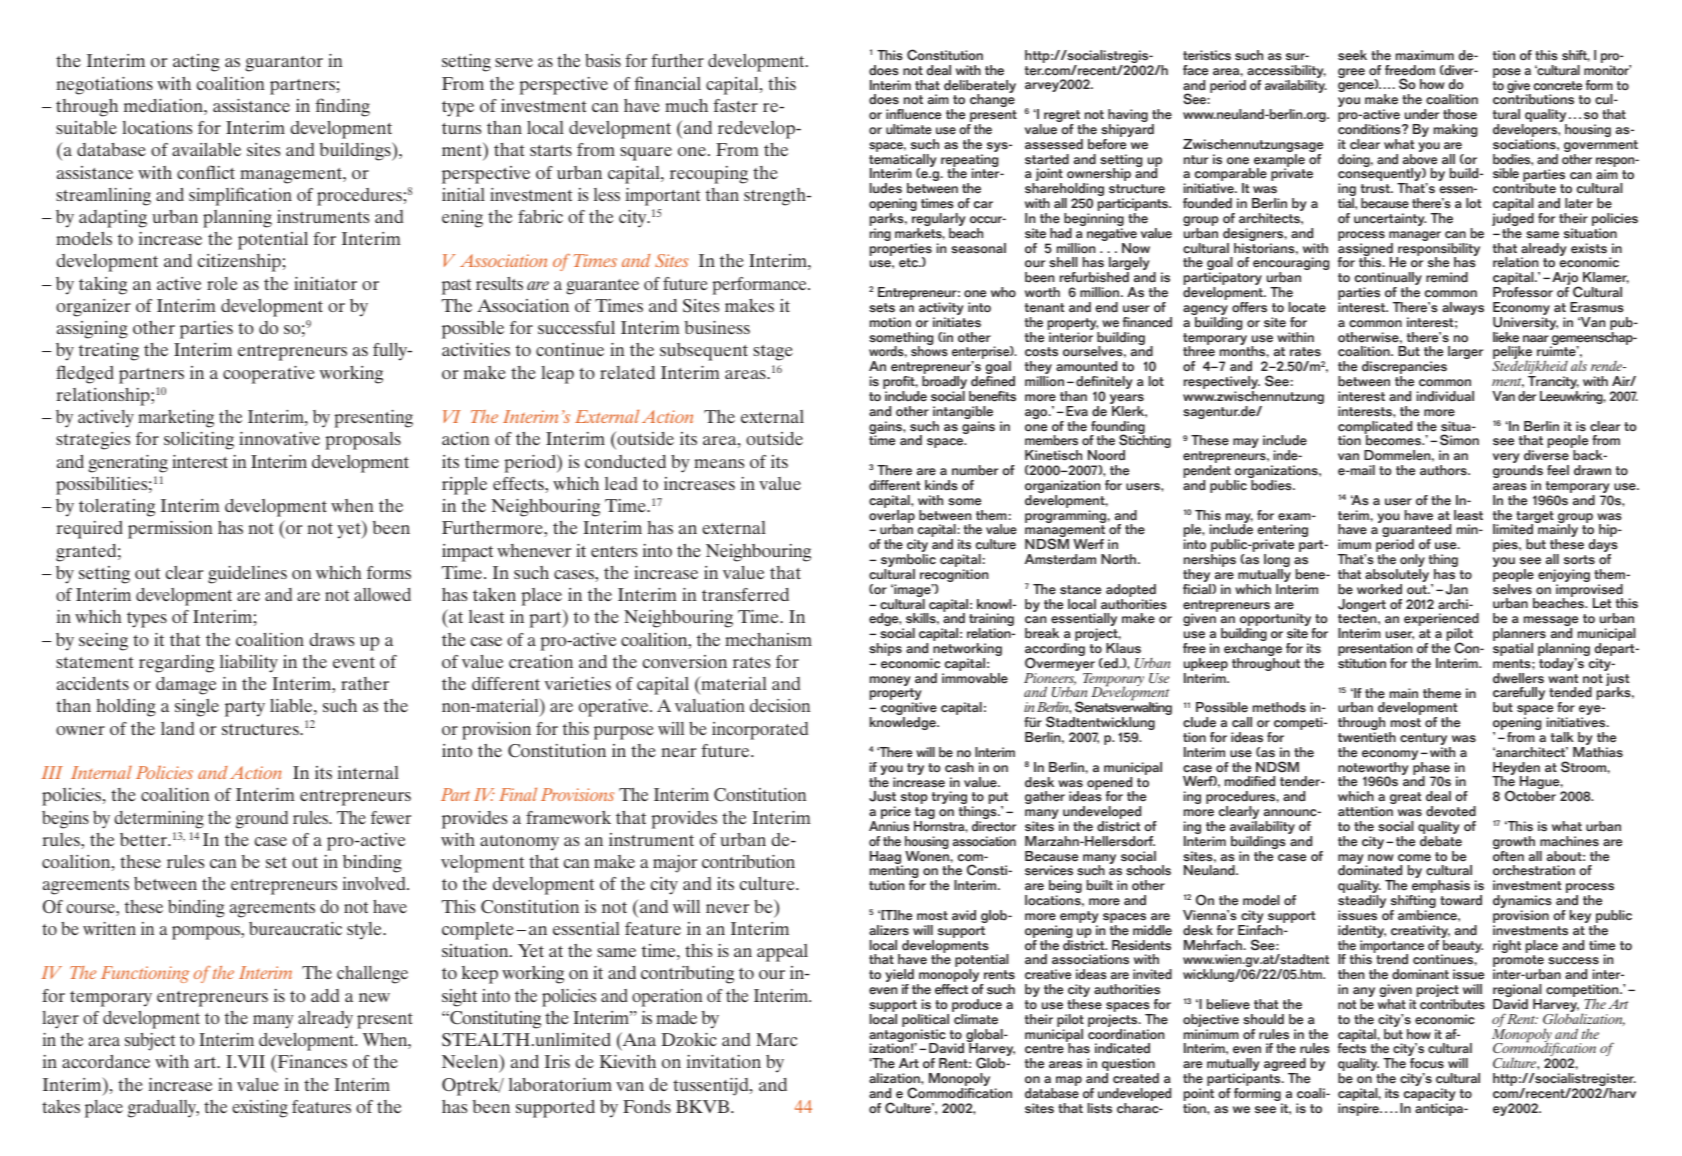 The height and width of the screenshot is (1156, 1682). What do you see at coordinates (128, 464) in the screenshot?
I see `generating` at bounding box center [128, 464].
